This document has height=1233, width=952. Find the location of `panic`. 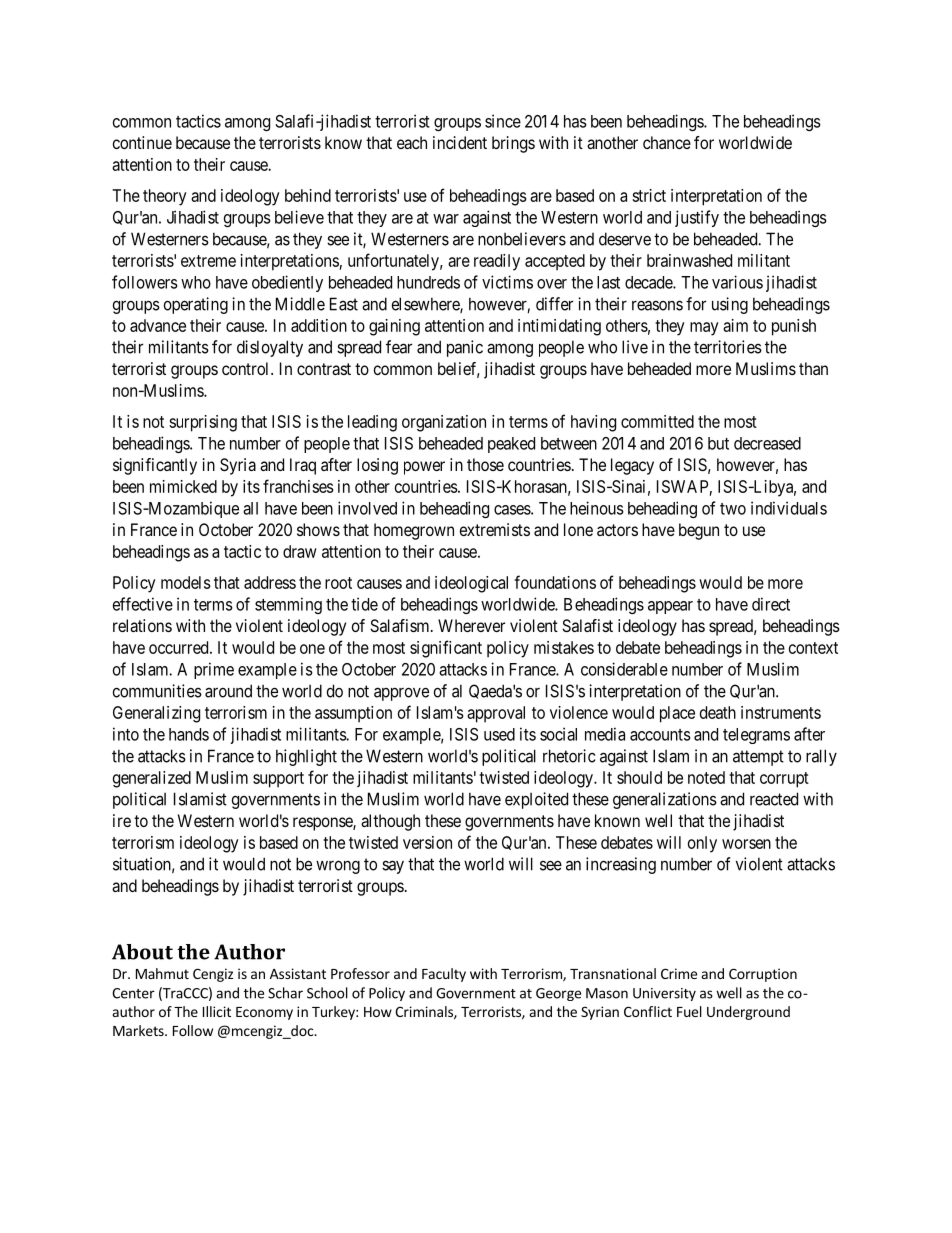

panic is located at coordinates (465, 348).
